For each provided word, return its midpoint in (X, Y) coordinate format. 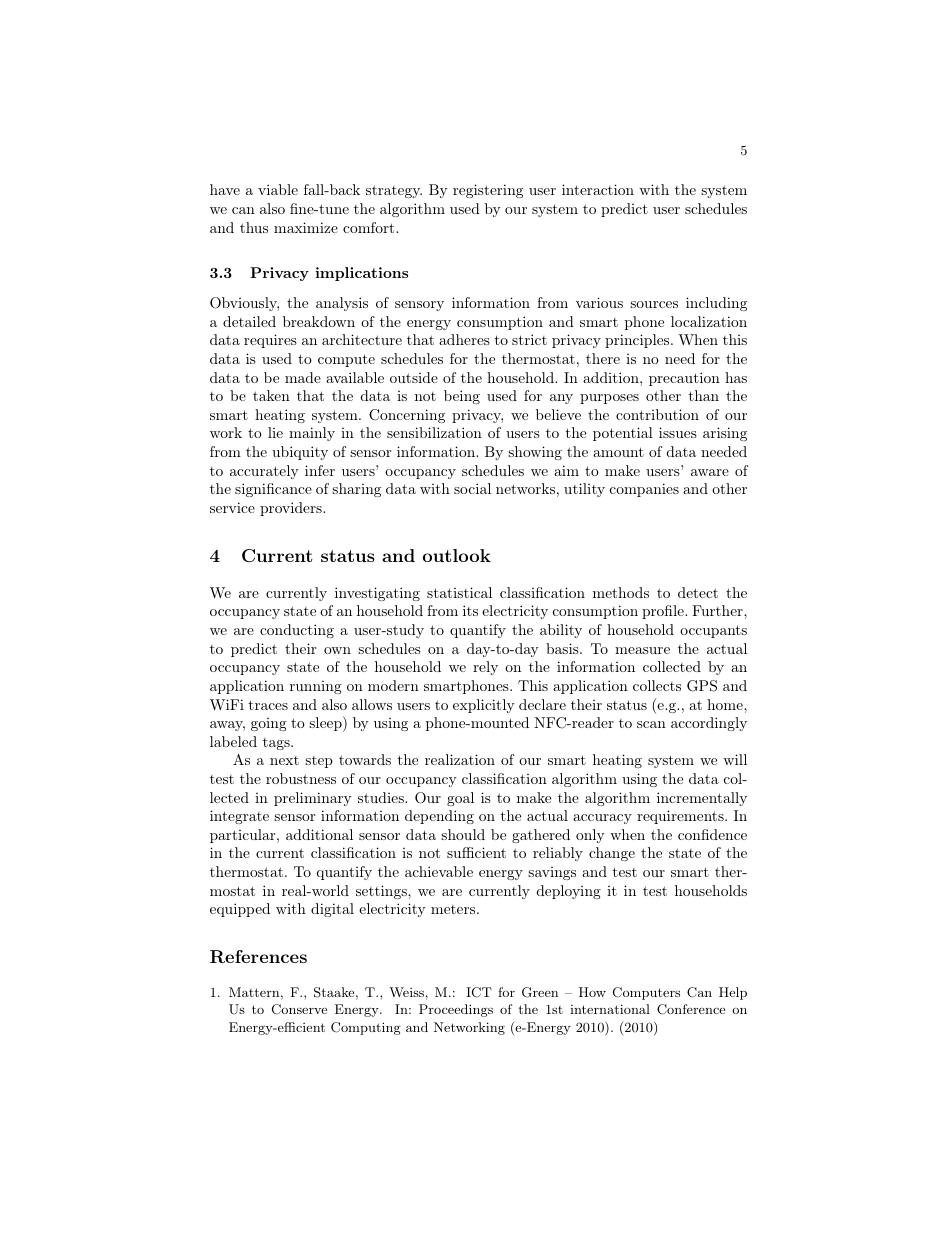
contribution (657, 414)
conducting (297, 631)
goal (460, 799)
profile (664, 612)
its (470, 610)
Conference (691, 1009)
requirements (681, 817)
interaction (598, 189)
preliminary (313, 799)
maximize (306, 227)
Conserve (299, 1009)
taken (271, 395)
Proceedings (456, 1010)
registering (488, 191)
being (462, 397)
